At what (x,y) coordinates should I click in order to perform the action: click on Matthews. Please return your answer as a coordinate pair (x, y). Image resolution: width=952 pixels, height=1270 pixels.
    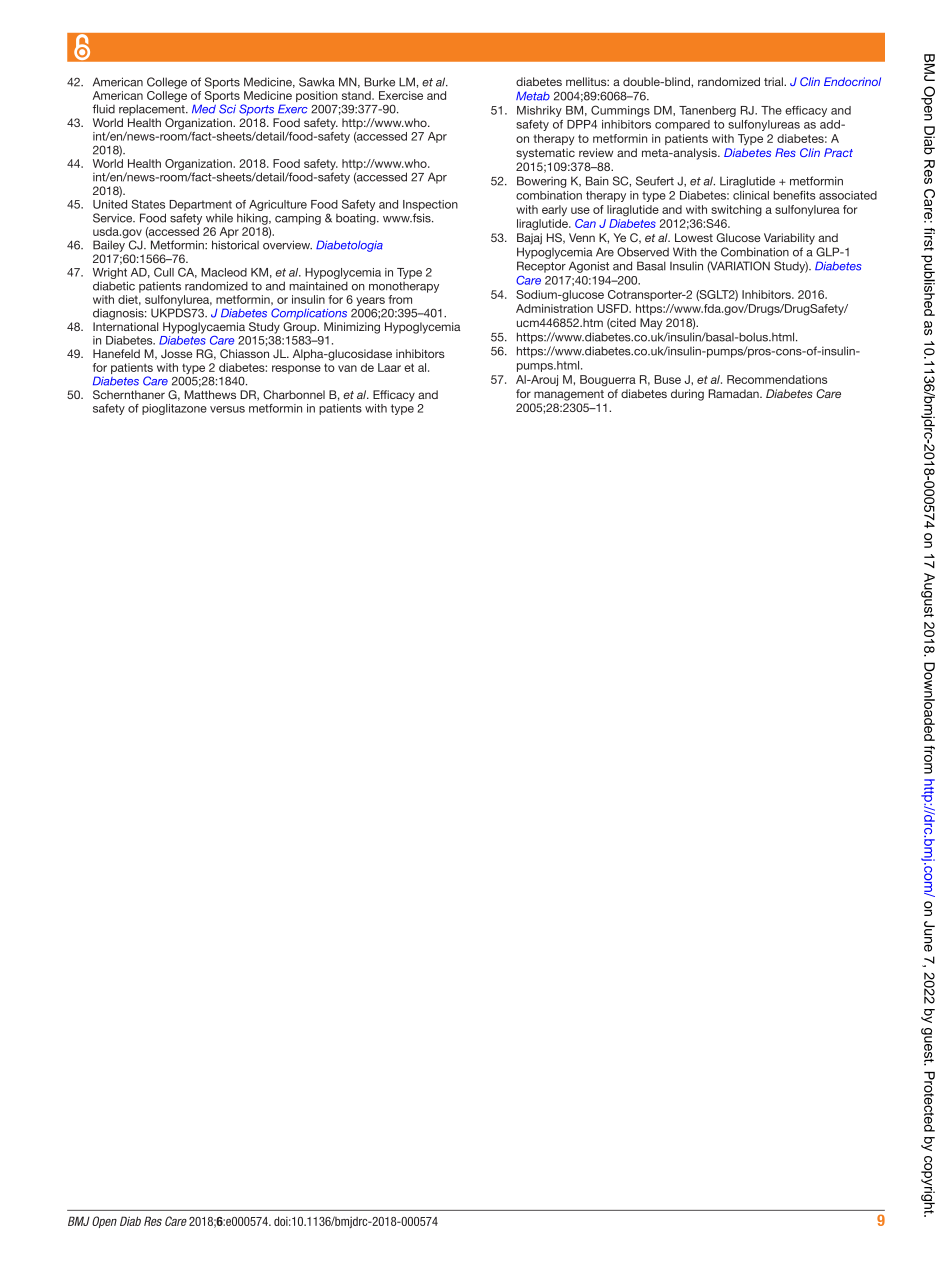
    Looking at the image, I should click on (210, 394).
